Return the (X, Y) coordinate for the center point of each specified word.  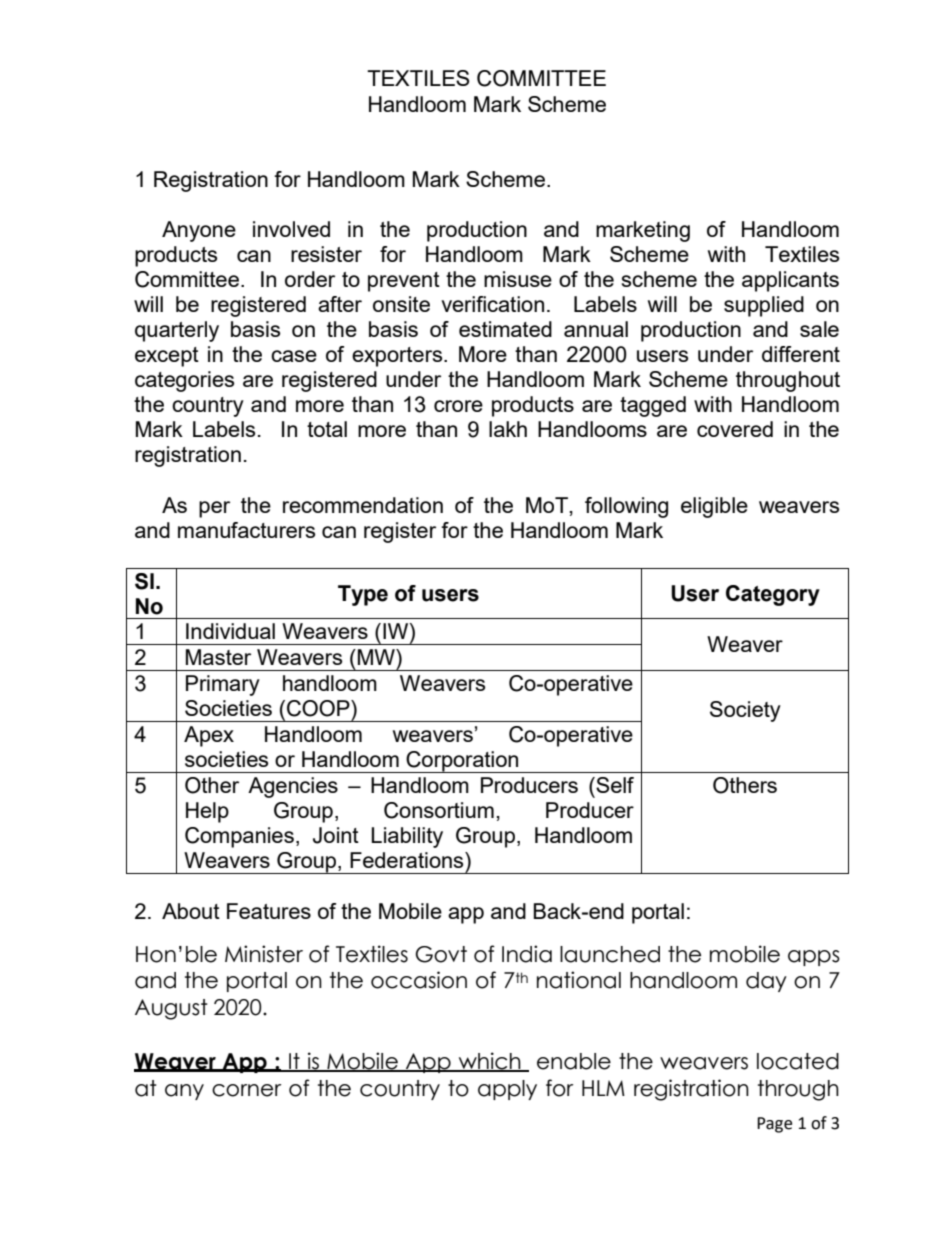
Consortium (439, 810)
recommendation (363, 505)
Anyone (199, 231)
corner (246, 1090)
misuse (518, 279)
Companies (239, 837)
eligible (714, 507)
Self (614, 785)
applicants (790, 281)
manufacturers (246, 530)
